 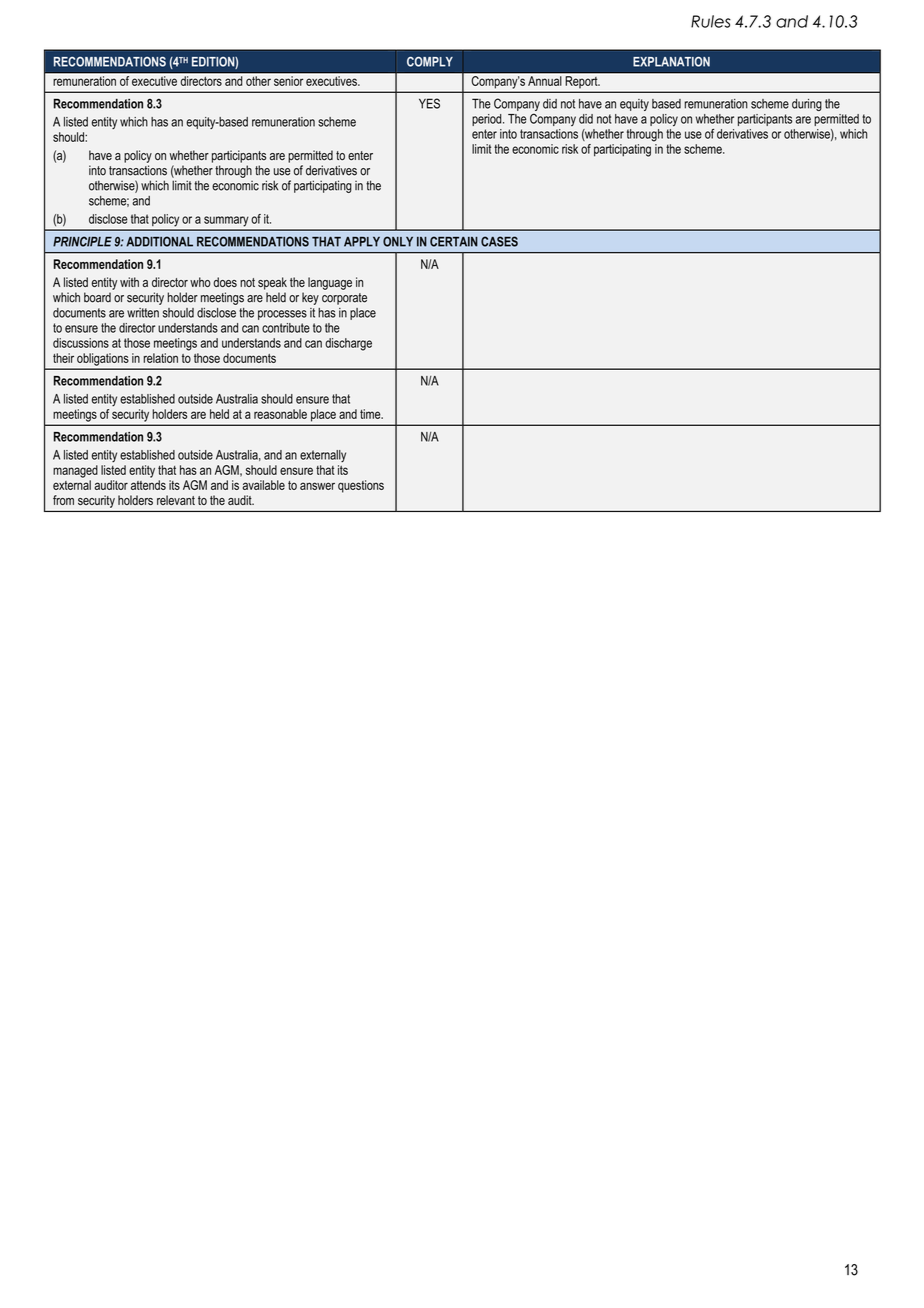 I want to click on Rules, so click(x=711, y=21).
